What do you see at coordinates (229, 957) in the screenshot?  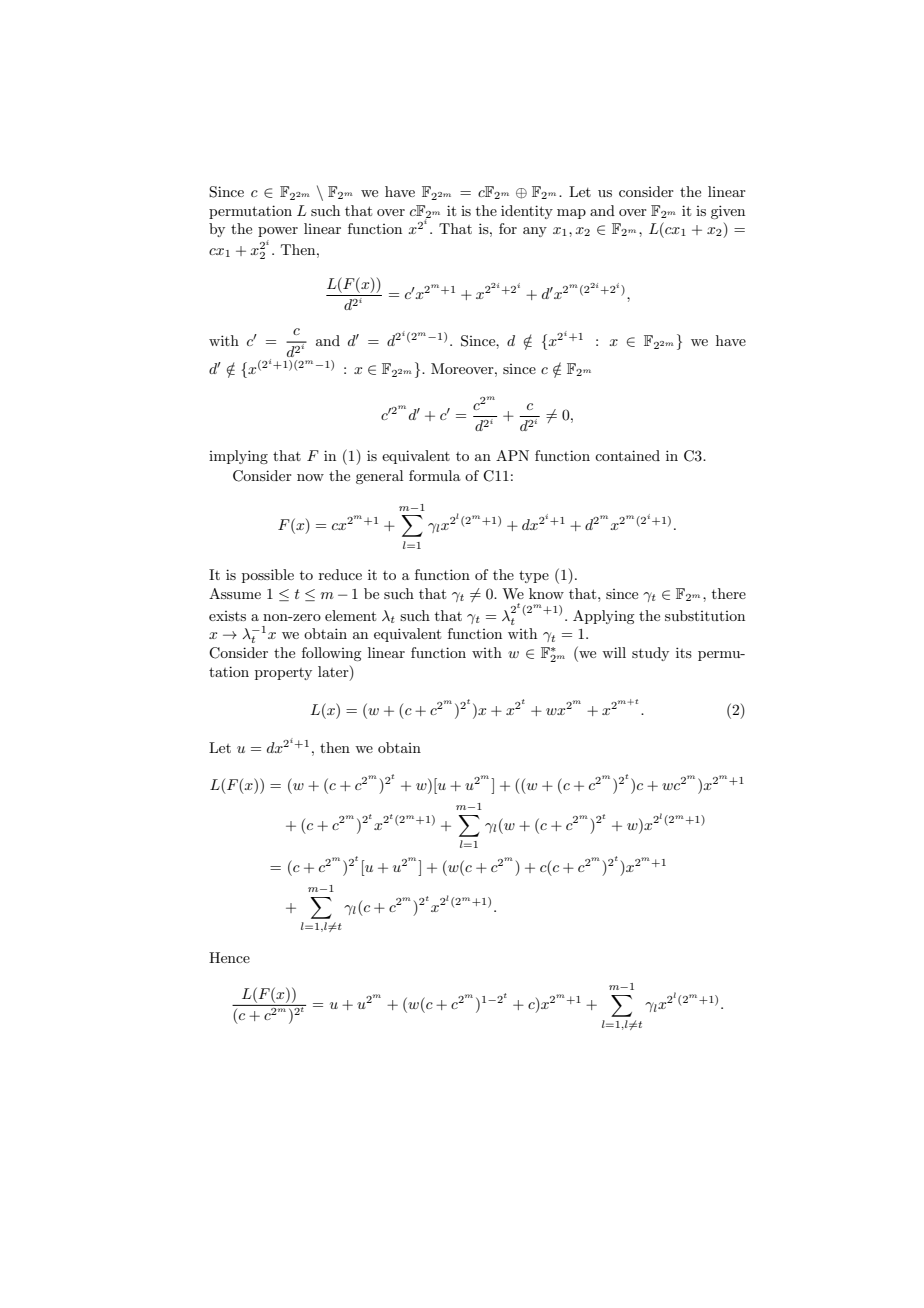 I see `Hence` at bounding box center [229, 957].
